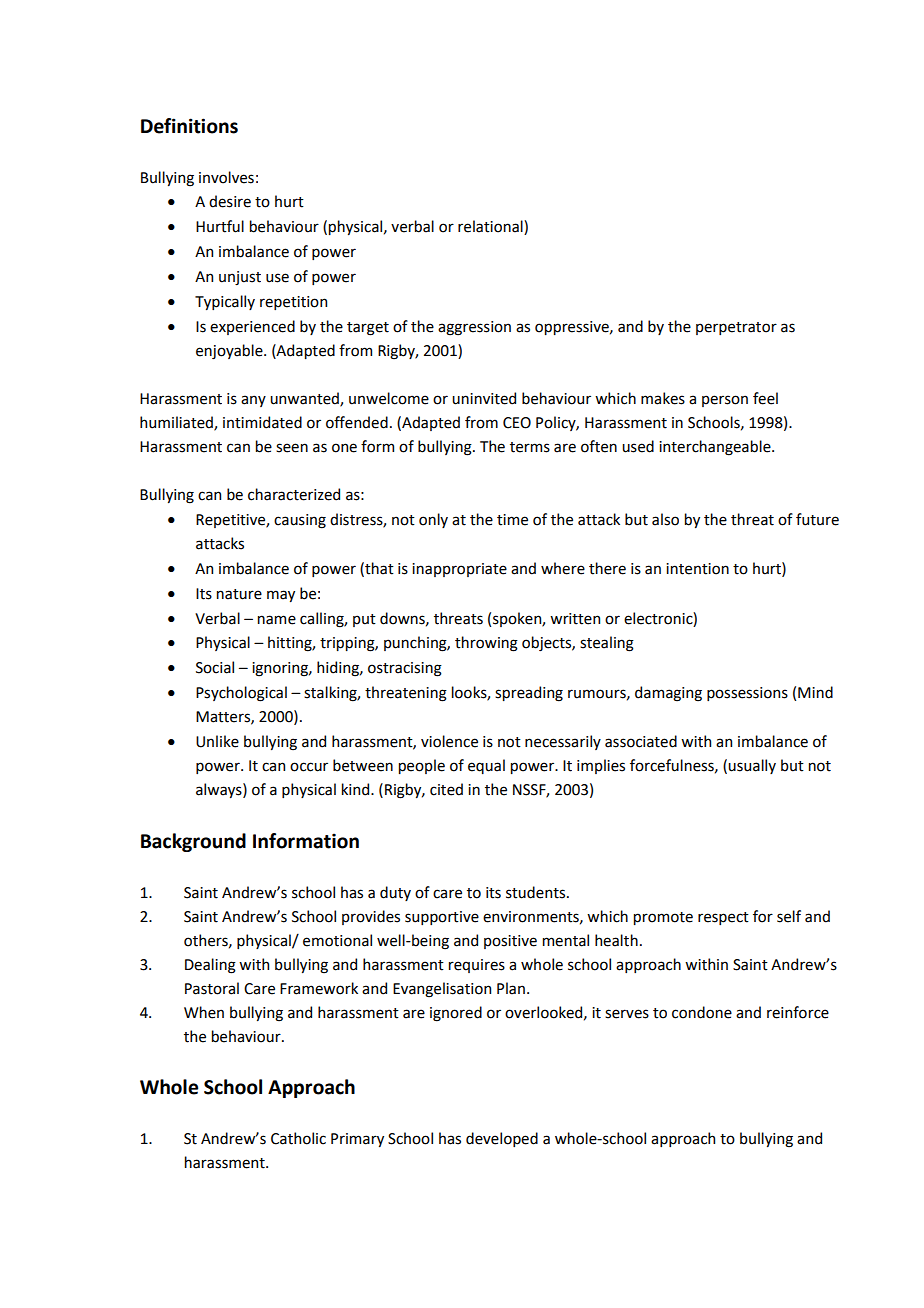 This screenshot has width=924, height=1308. What do you see at coordinates (736, 328) in the screenshot?
I see `perpetrator` at bounding box center [736, 328].
